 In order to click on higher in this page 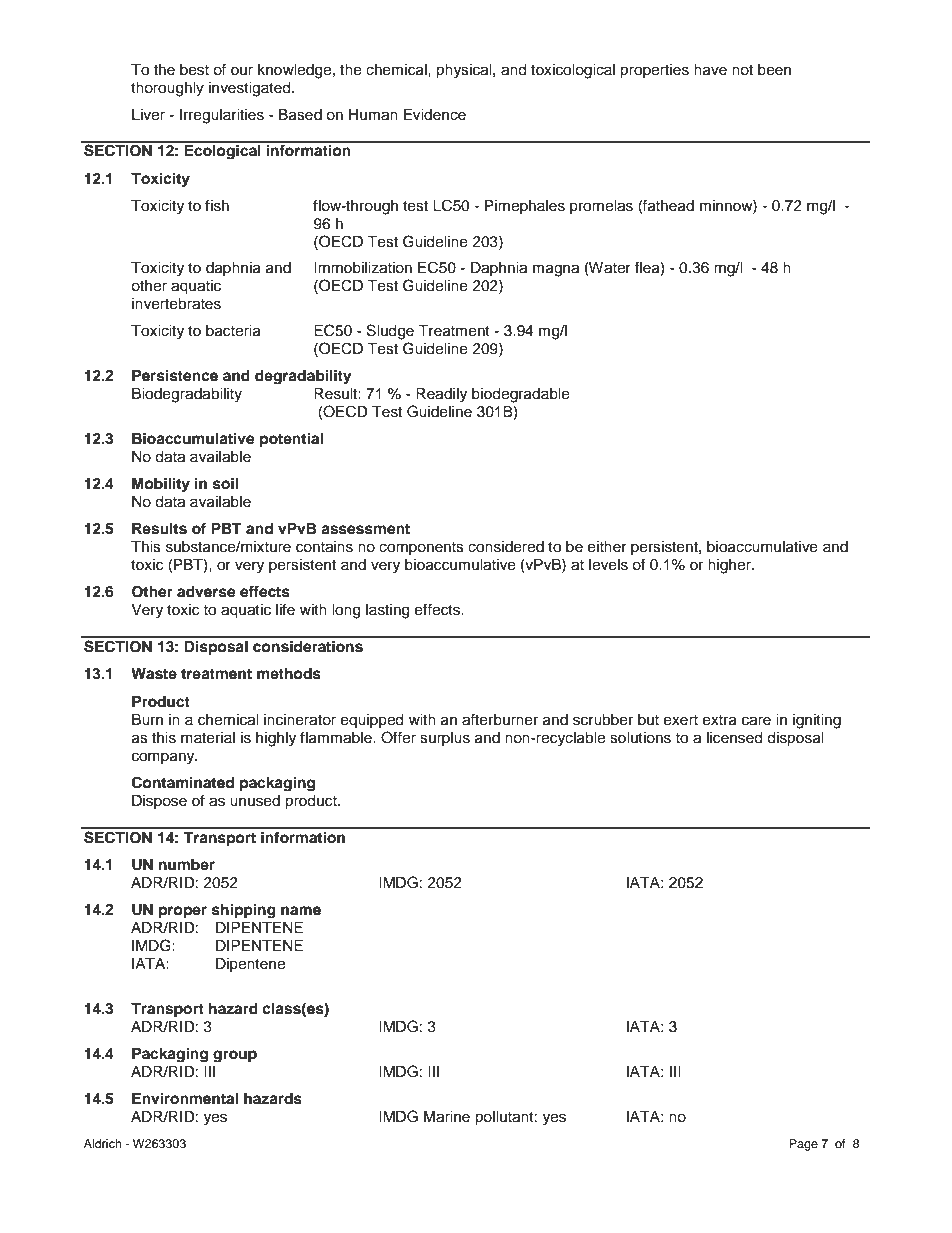, I will do `click(730, 566)`.
